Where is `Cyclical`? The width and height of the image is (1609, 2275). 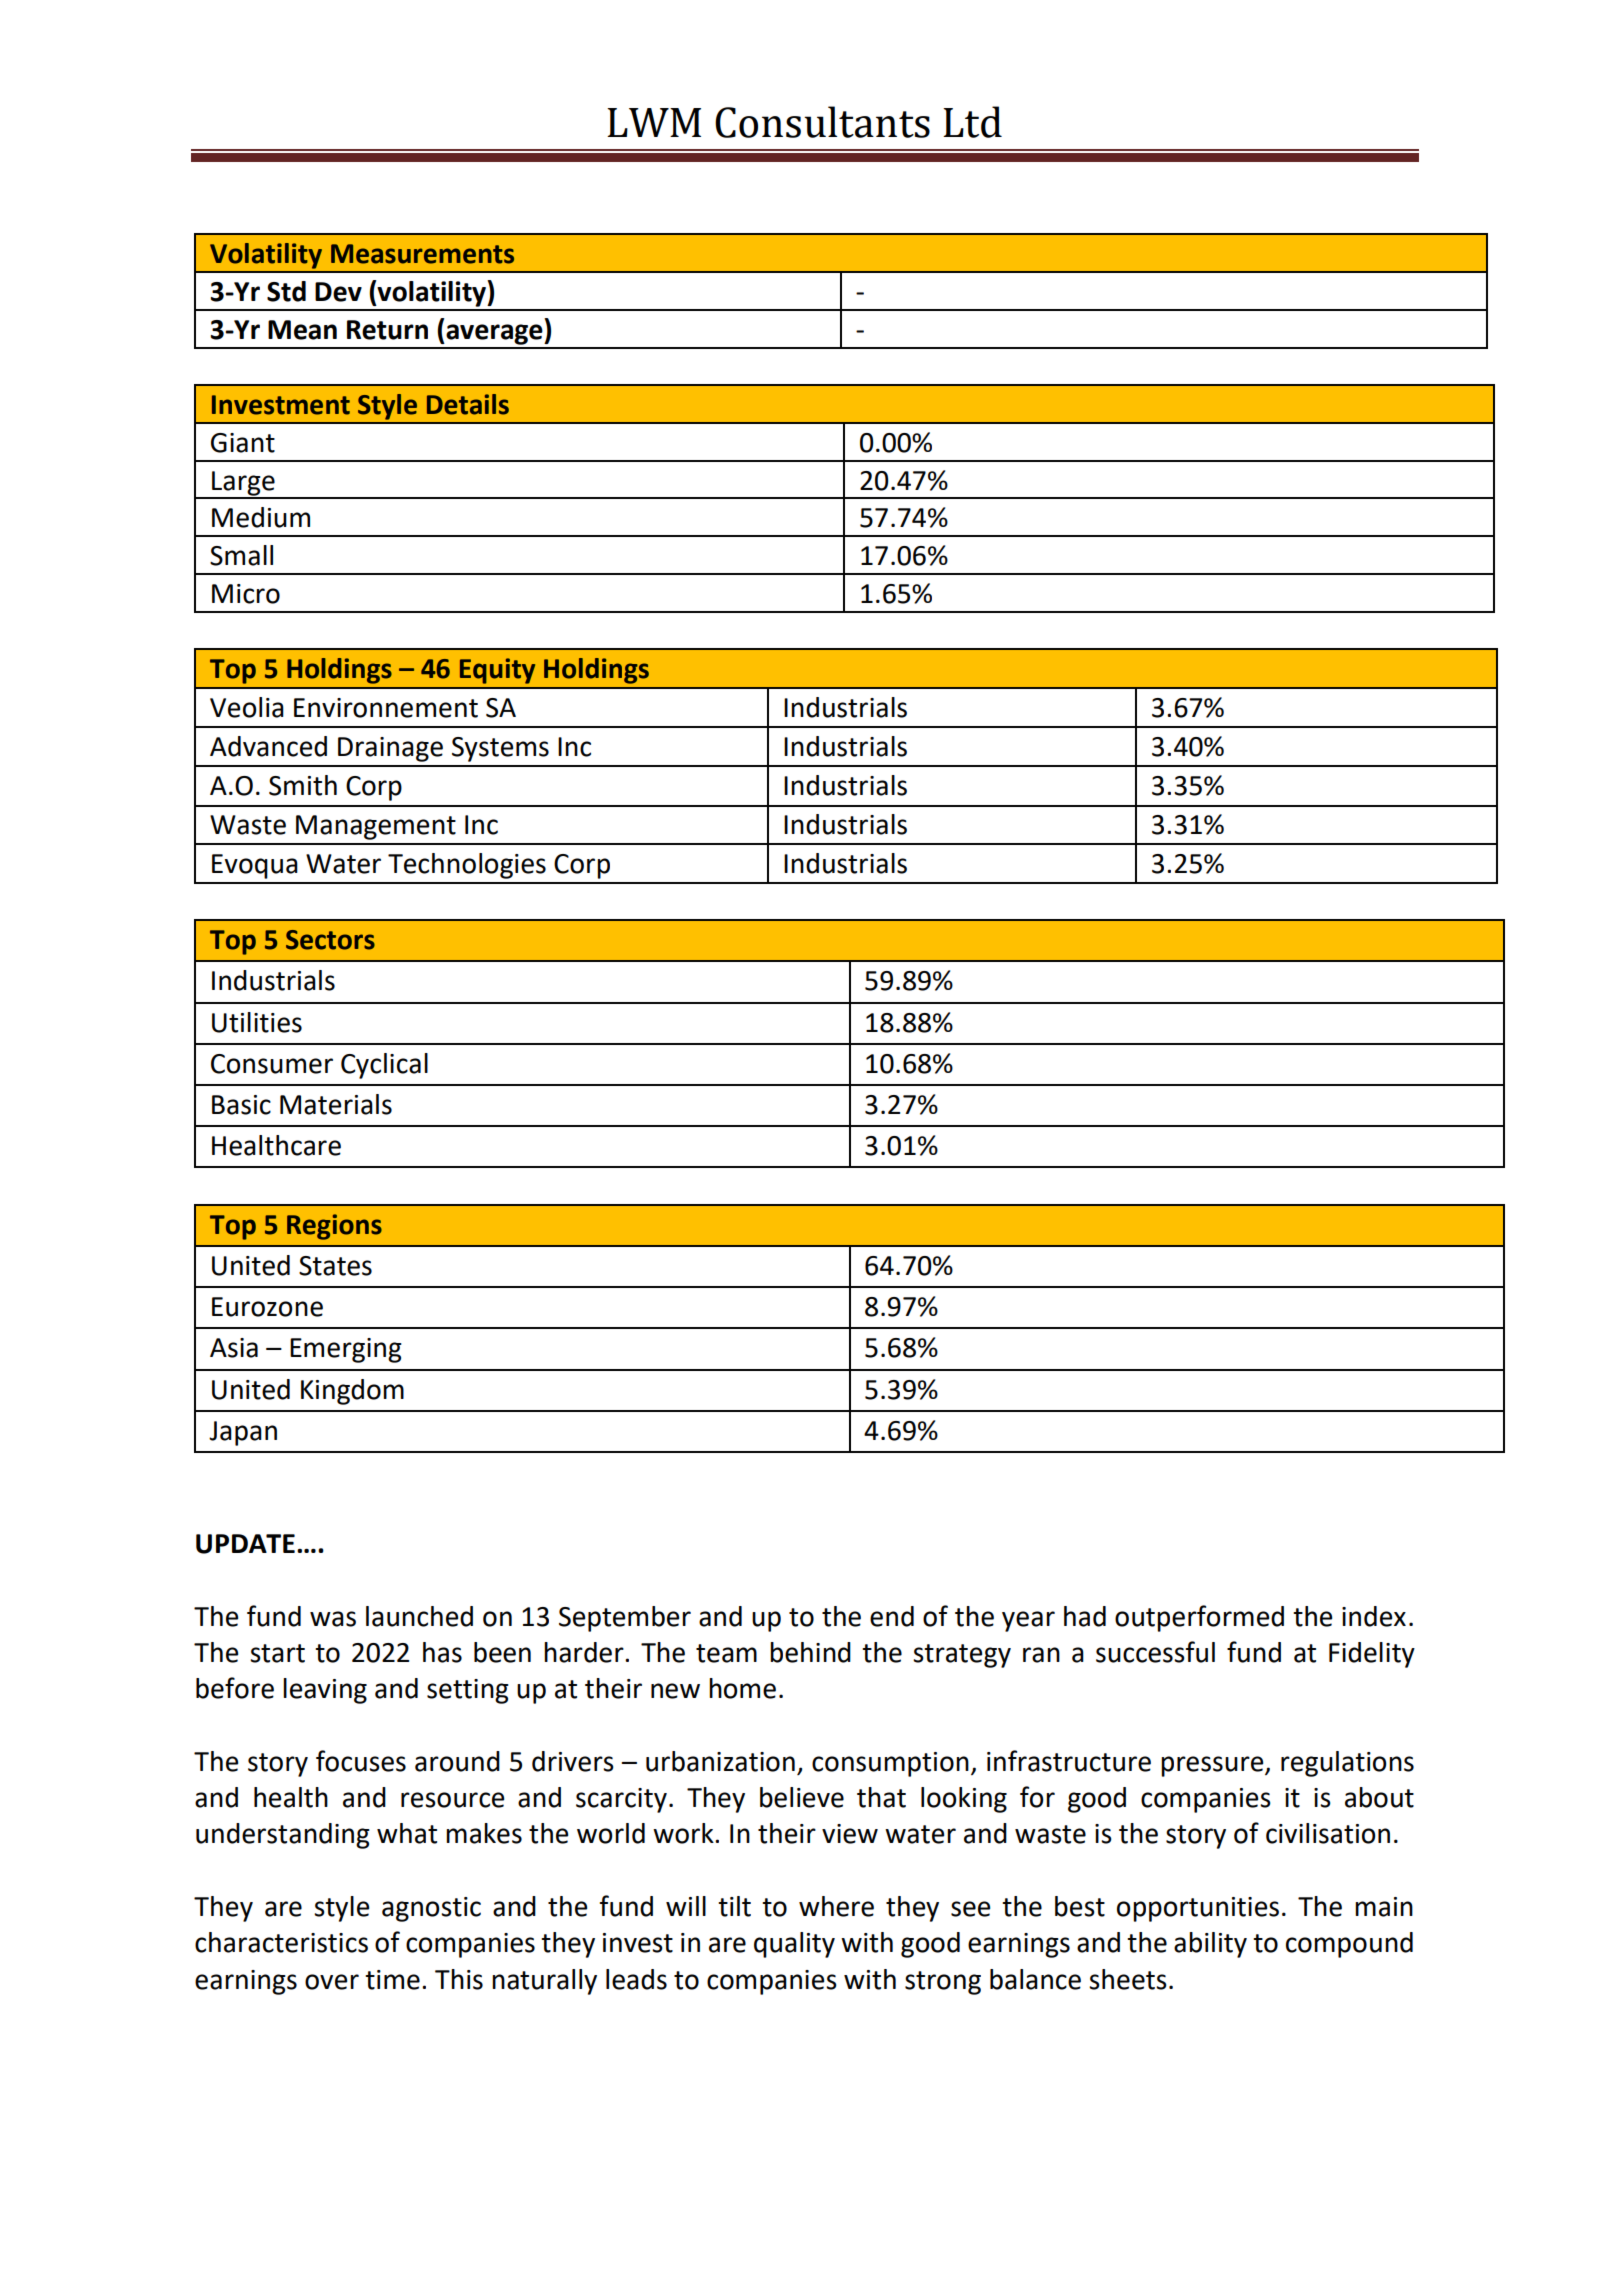
Cyclical is located at coordinates (384, 1066).
